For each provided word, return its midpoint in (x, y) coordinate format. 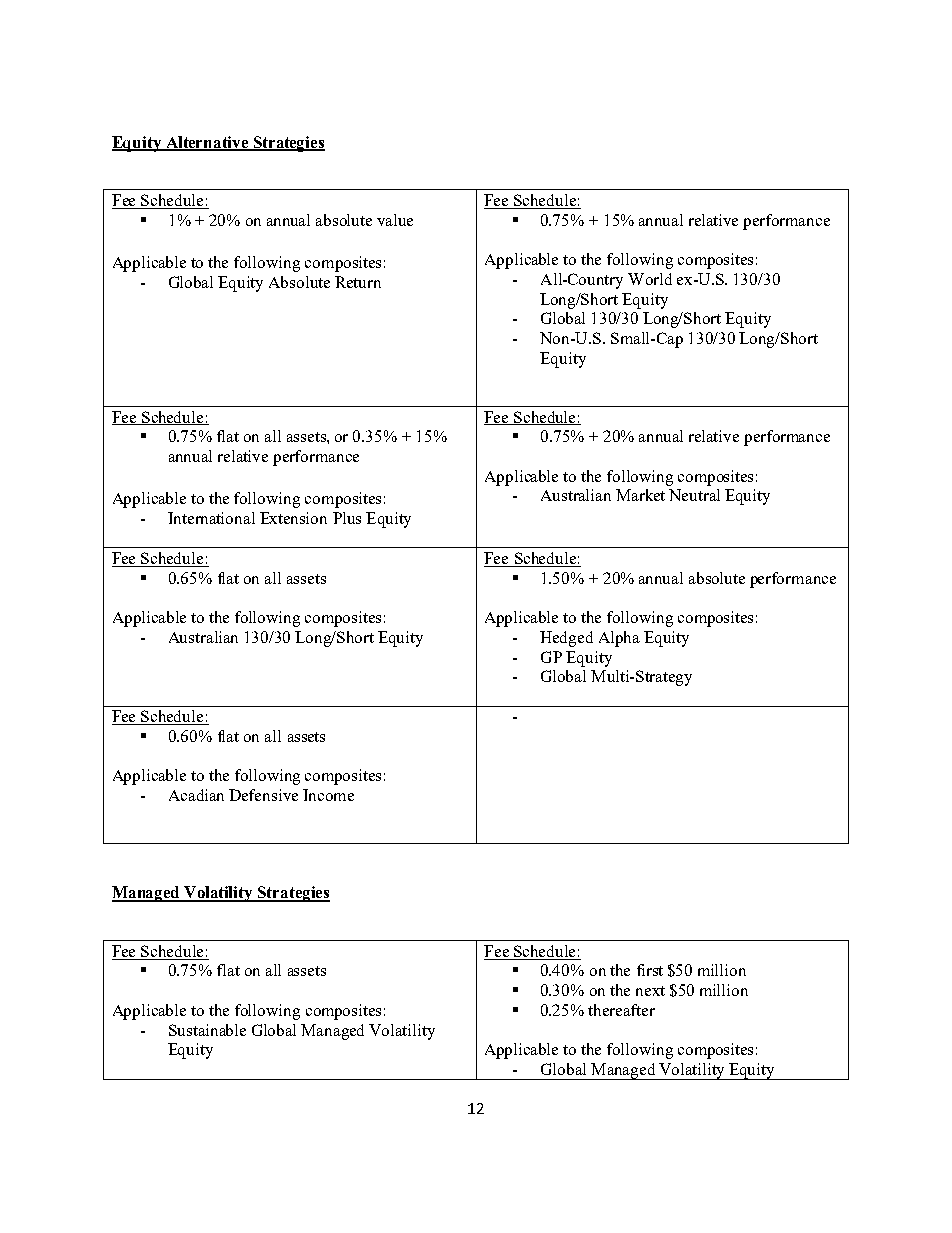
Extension (293, 518)
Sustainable (207, 1030)
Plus (347, 518)
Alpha (619, 639)
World (650, 279)
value (395, 220)
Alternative (207, 143)
